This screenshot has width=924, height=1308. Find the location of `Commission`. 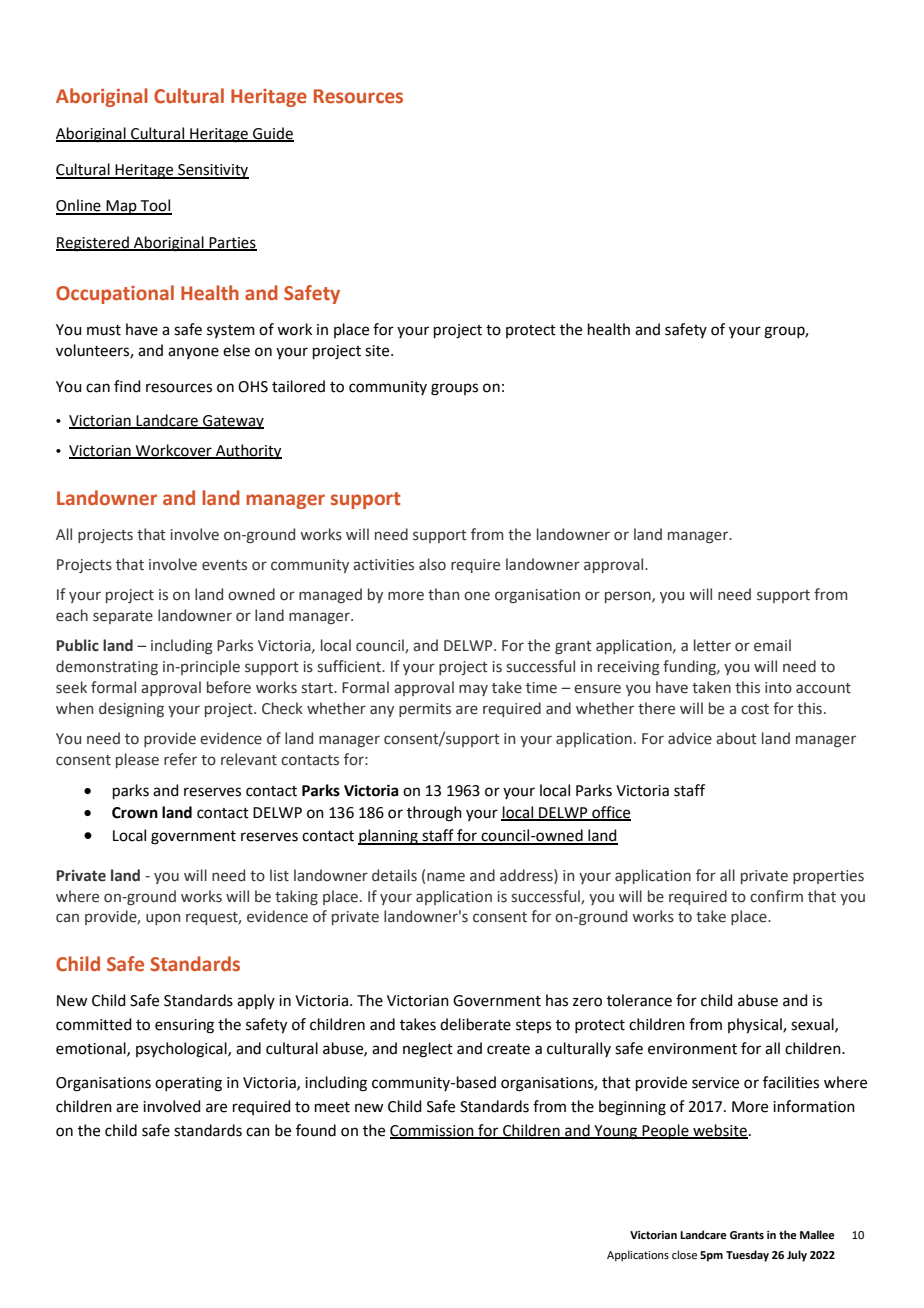

Commission is located at coordinates (433, 1131).
